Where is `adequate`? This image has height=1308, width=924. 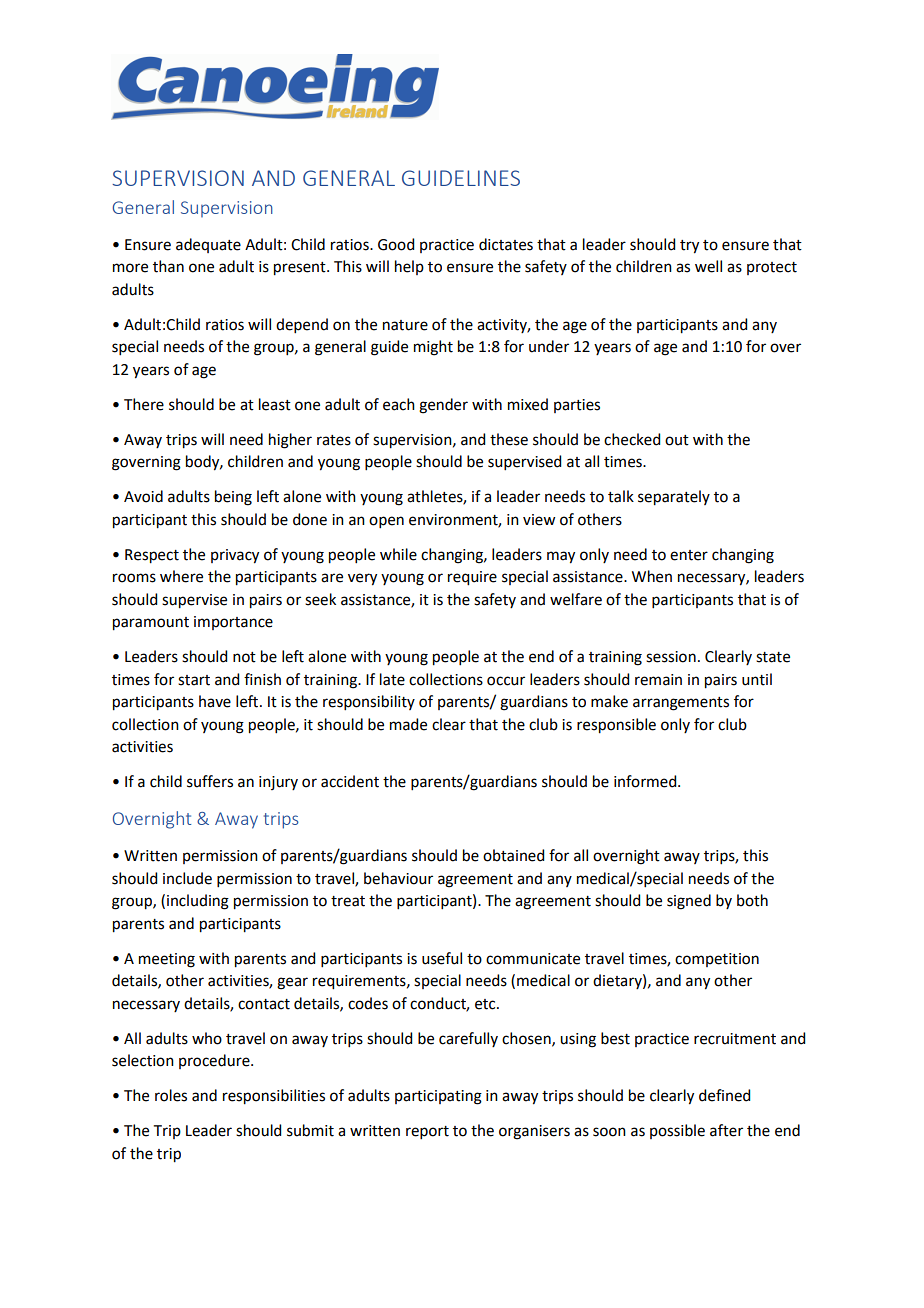
adequate is located at coordinates (208, 245).
